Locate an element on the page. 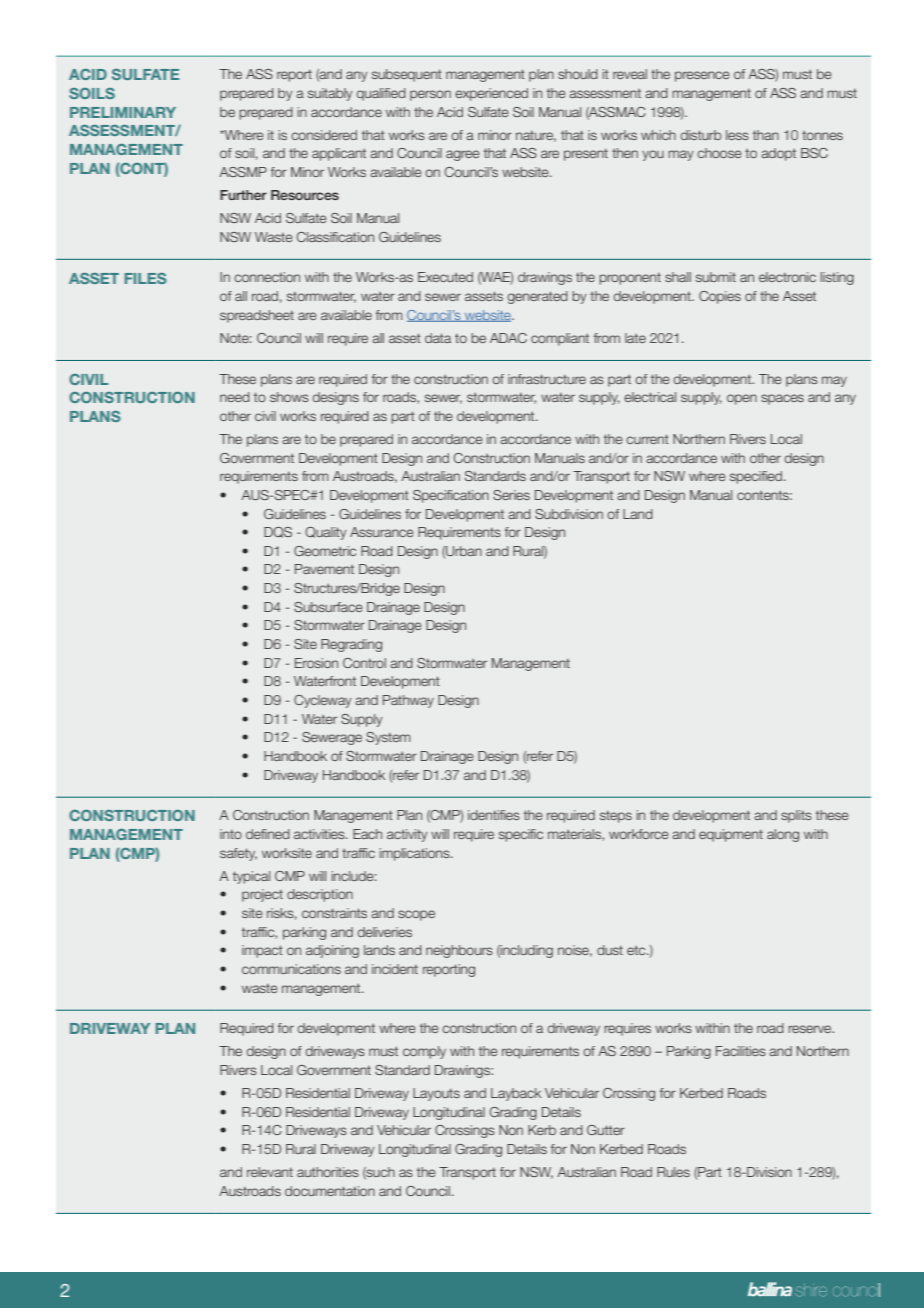 The height and width of the document is (1308, 924). need is located at coordinates (235, 397).
